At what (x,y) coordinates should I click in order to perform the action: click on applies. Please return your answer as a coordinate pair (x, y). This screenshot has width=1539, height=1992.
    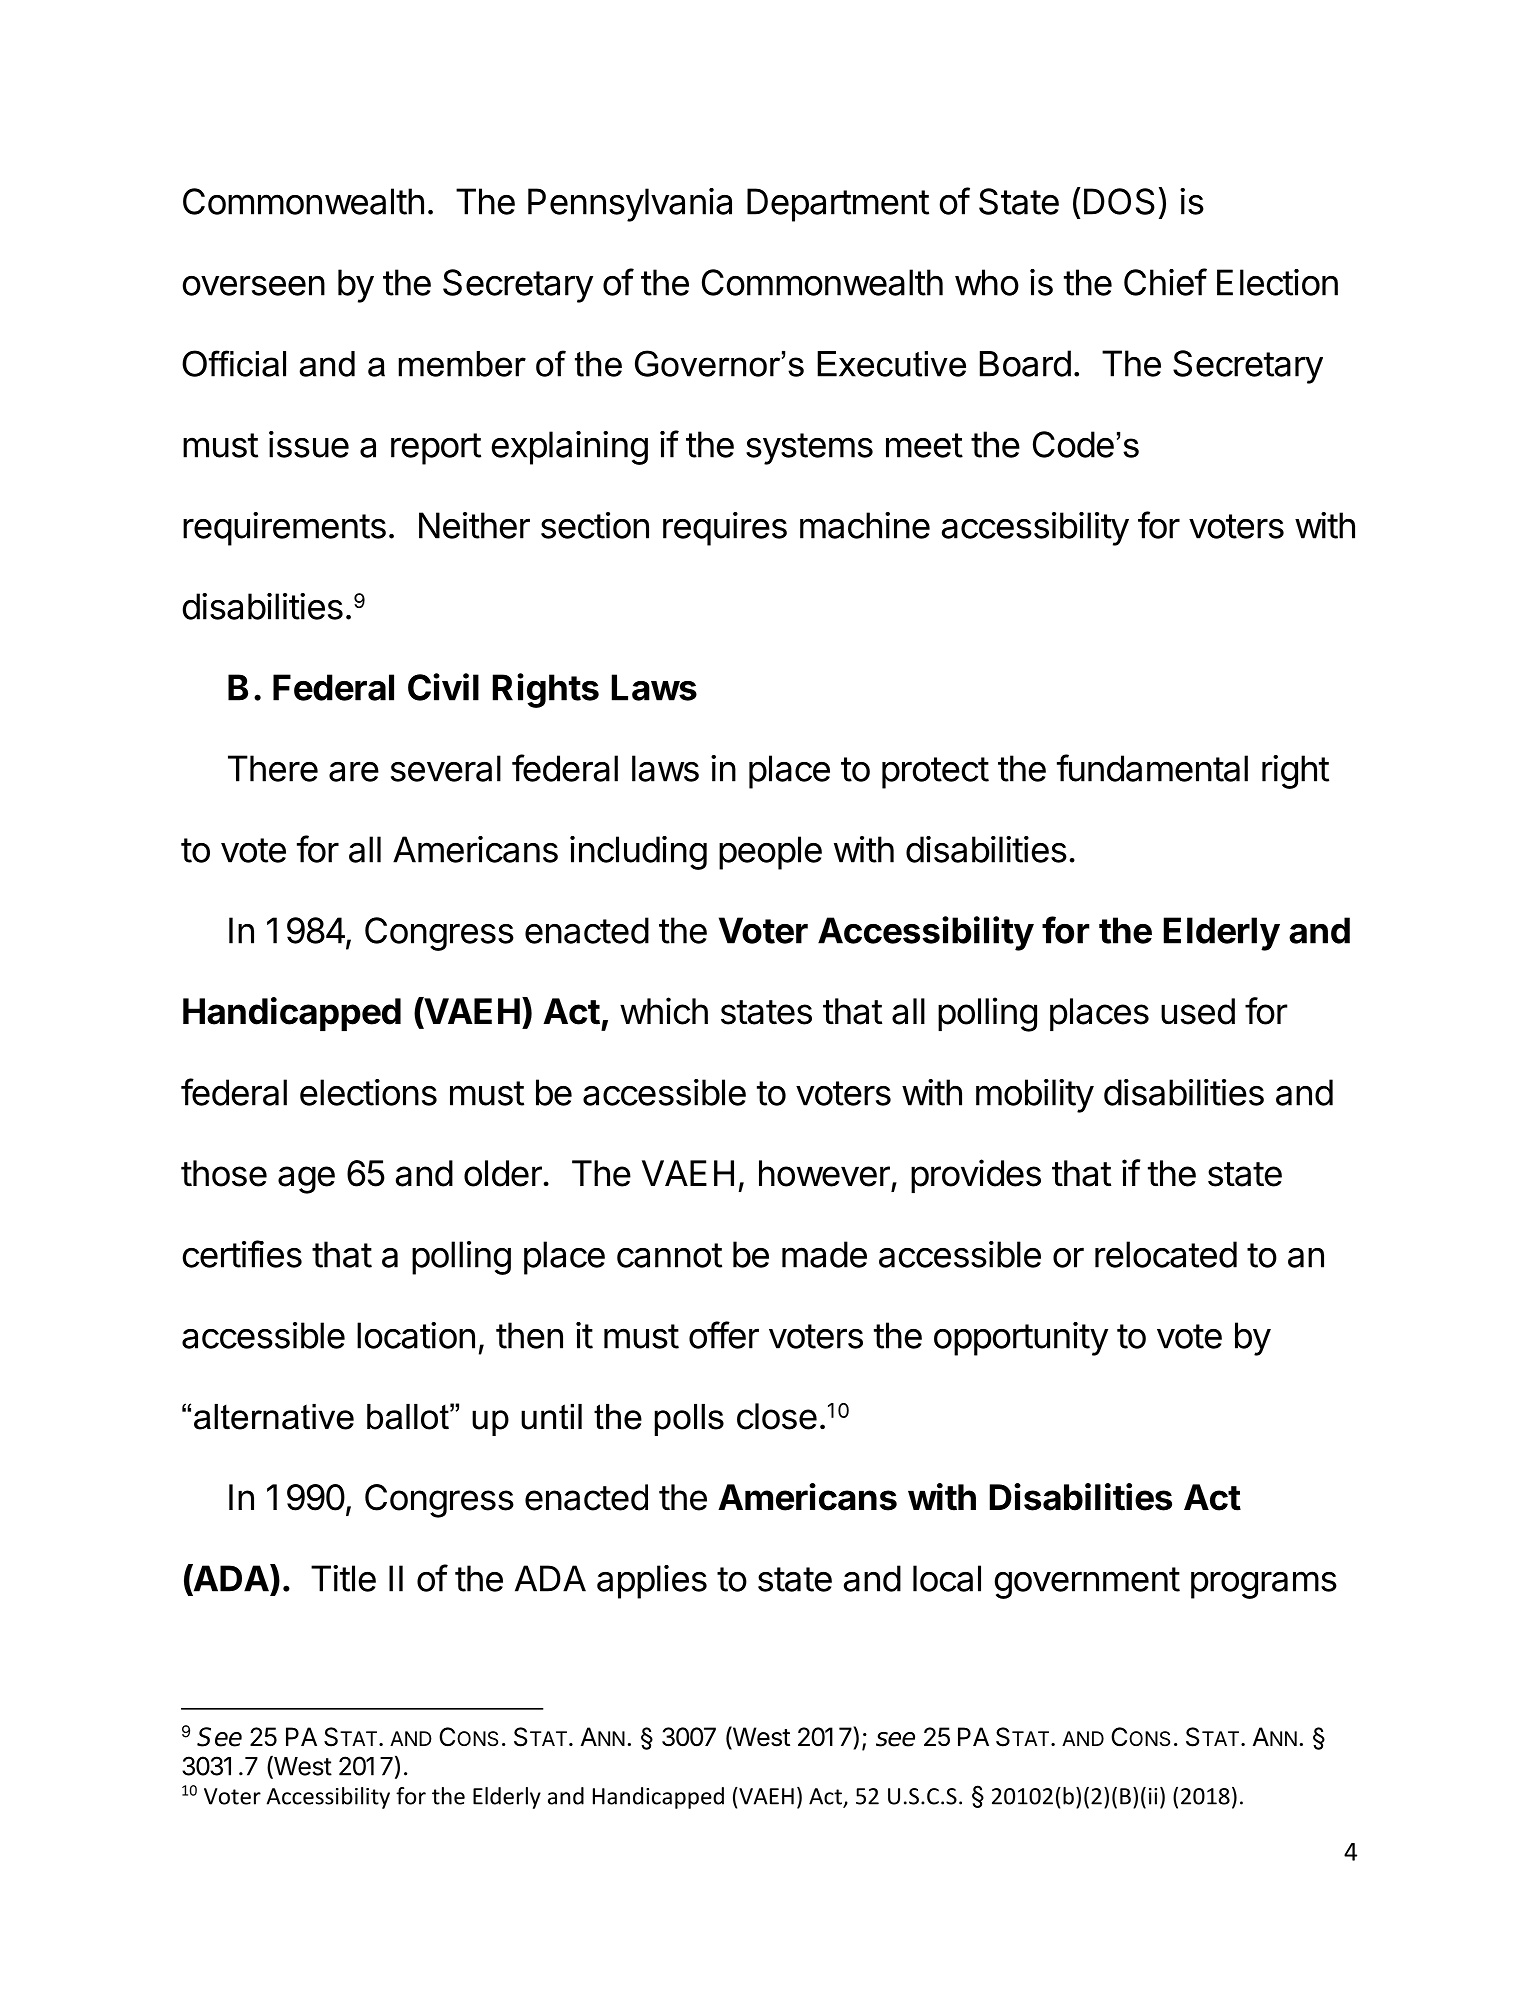
    Looking at the image, I should click on (652, 1582).
